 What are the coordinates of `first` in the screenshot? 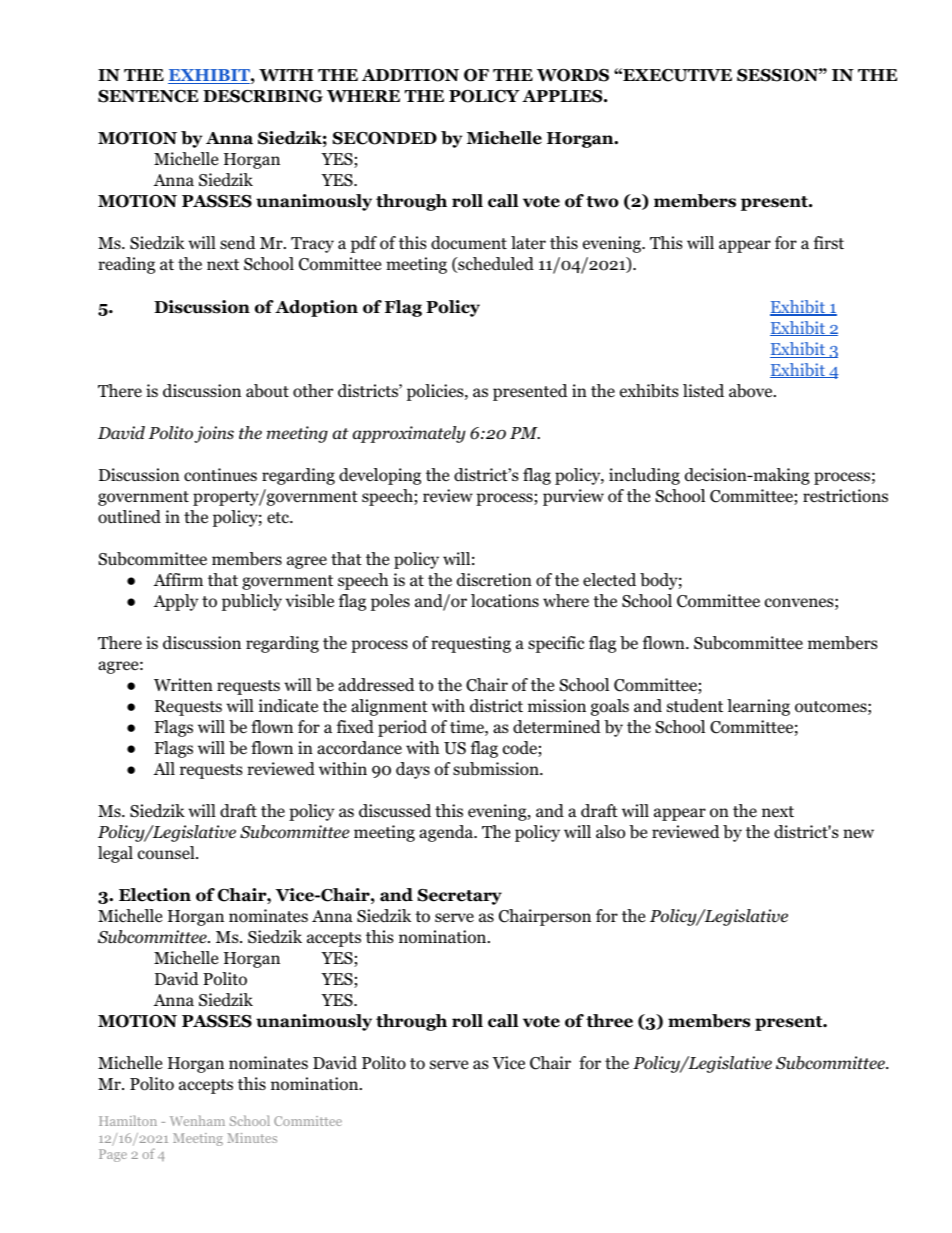 It's located at (829, 242).
